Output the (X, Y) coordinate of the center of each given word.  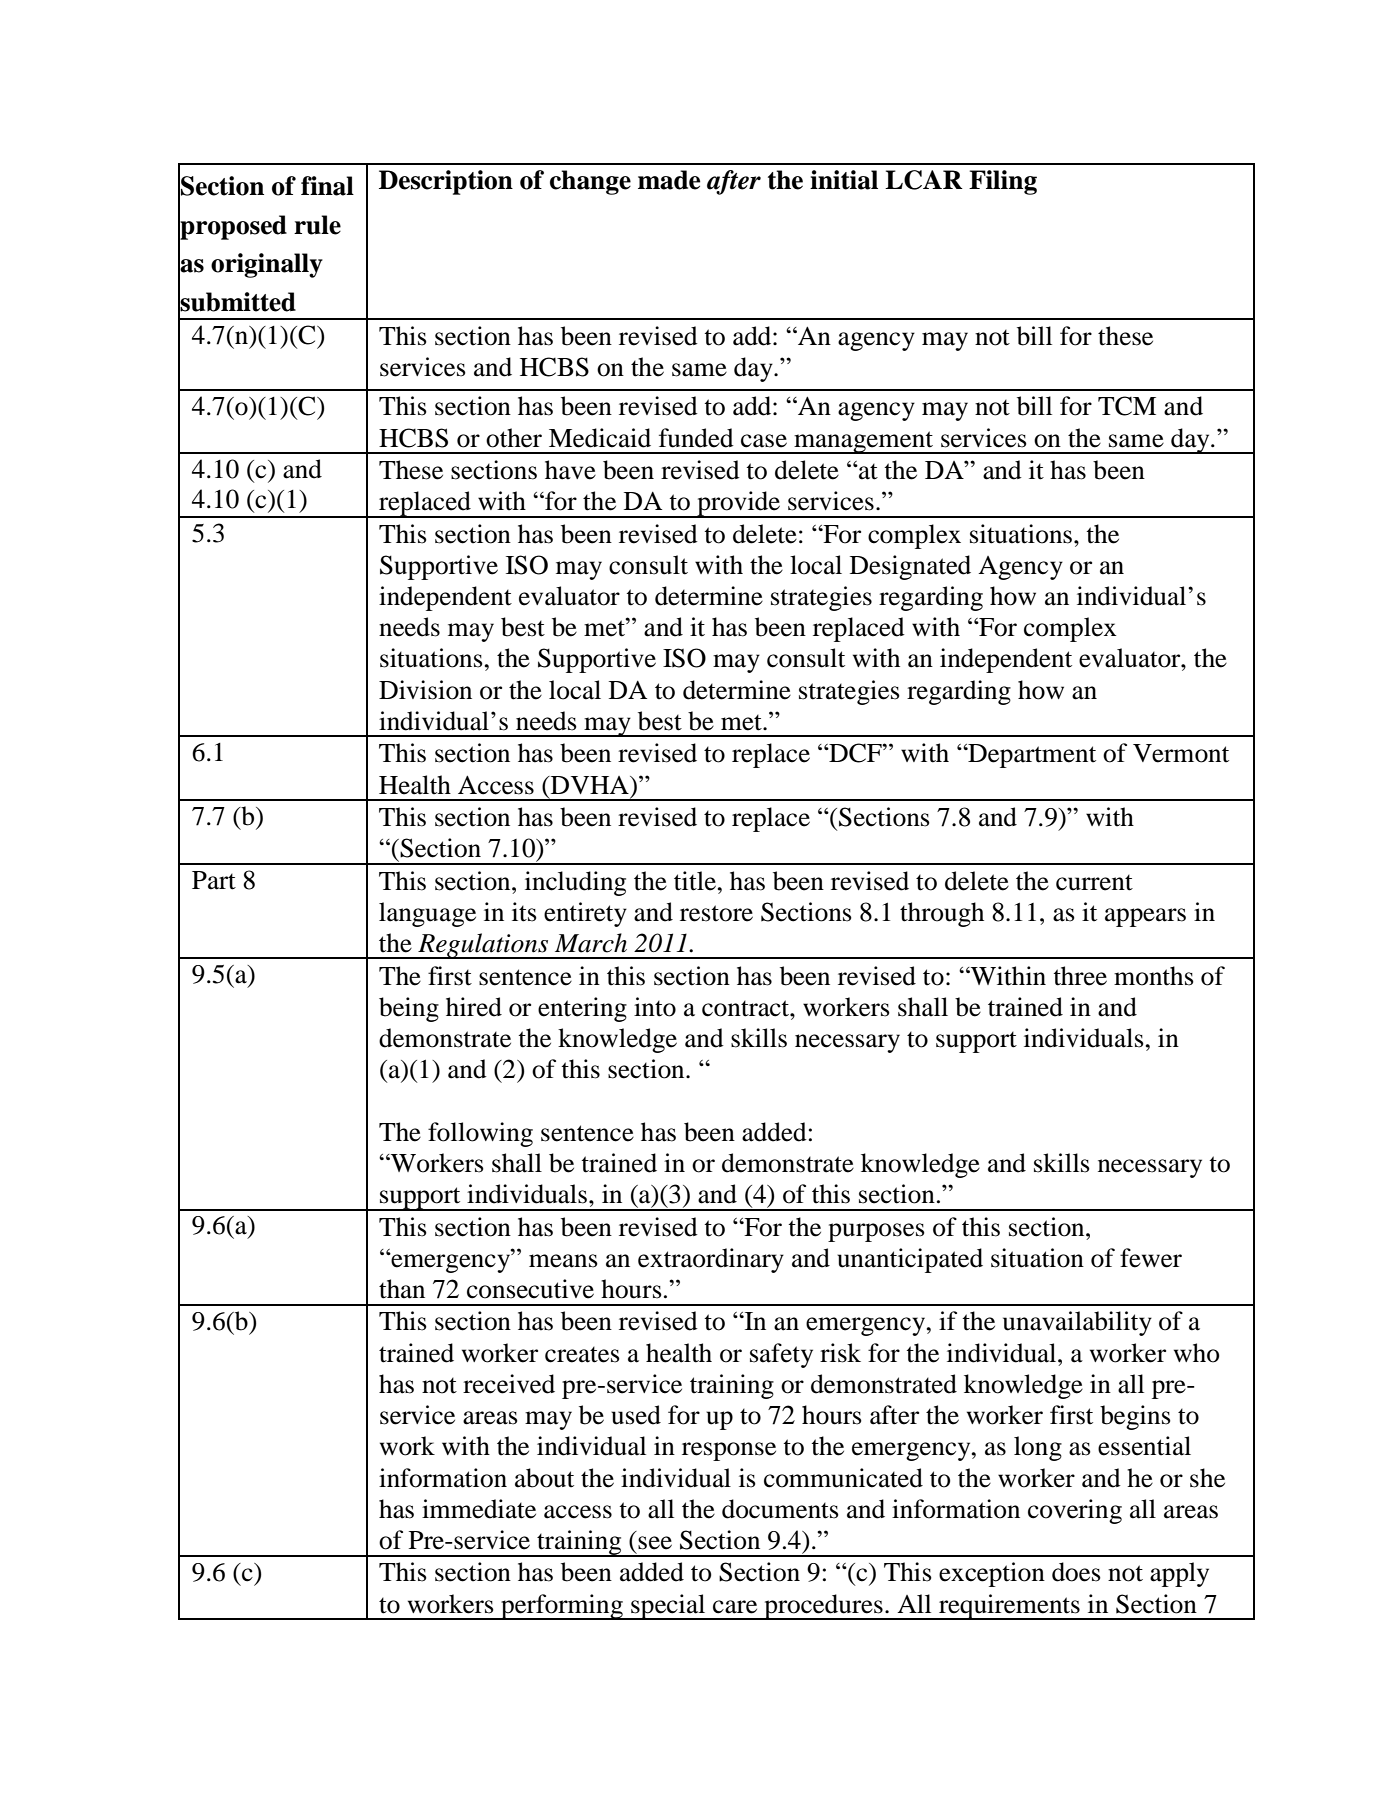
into (655, 1007)
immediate (479, 1509)
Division (425, 690)
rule (317, 225)
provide (739, 504)
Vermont (1181, 753)
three (1080, 976)
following (480, 1134)
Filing (1003, 182)
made (669, 180)
